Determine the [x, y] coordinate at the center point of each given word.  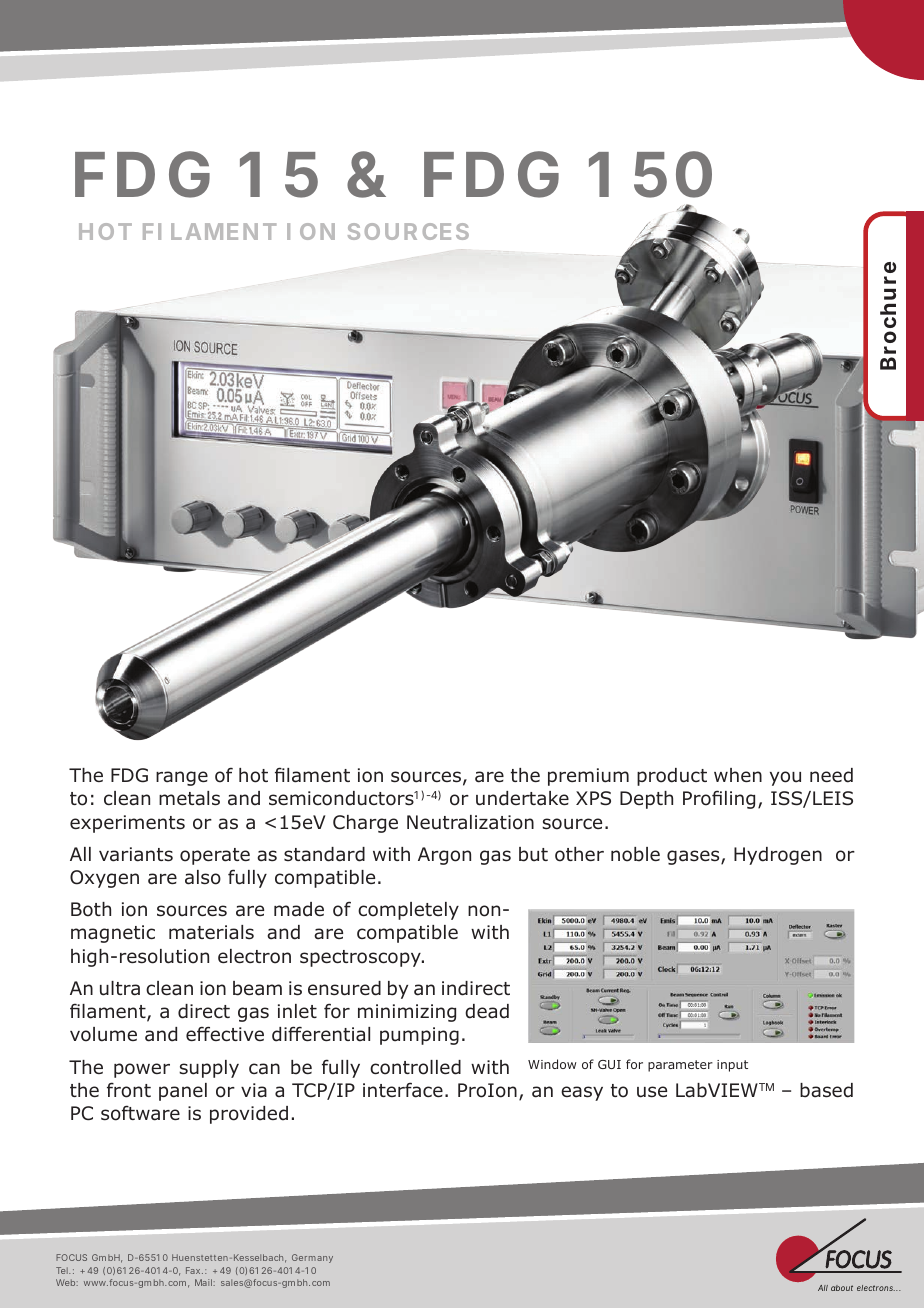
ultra [120, 988]
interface [403, 1090]
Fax [194, 1270]
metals [189, 798]
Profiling [719, 799]
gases [694, 857]
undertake [522, 798]
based [826, 1090]
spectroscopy [361, 958]
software [140, 1113]
